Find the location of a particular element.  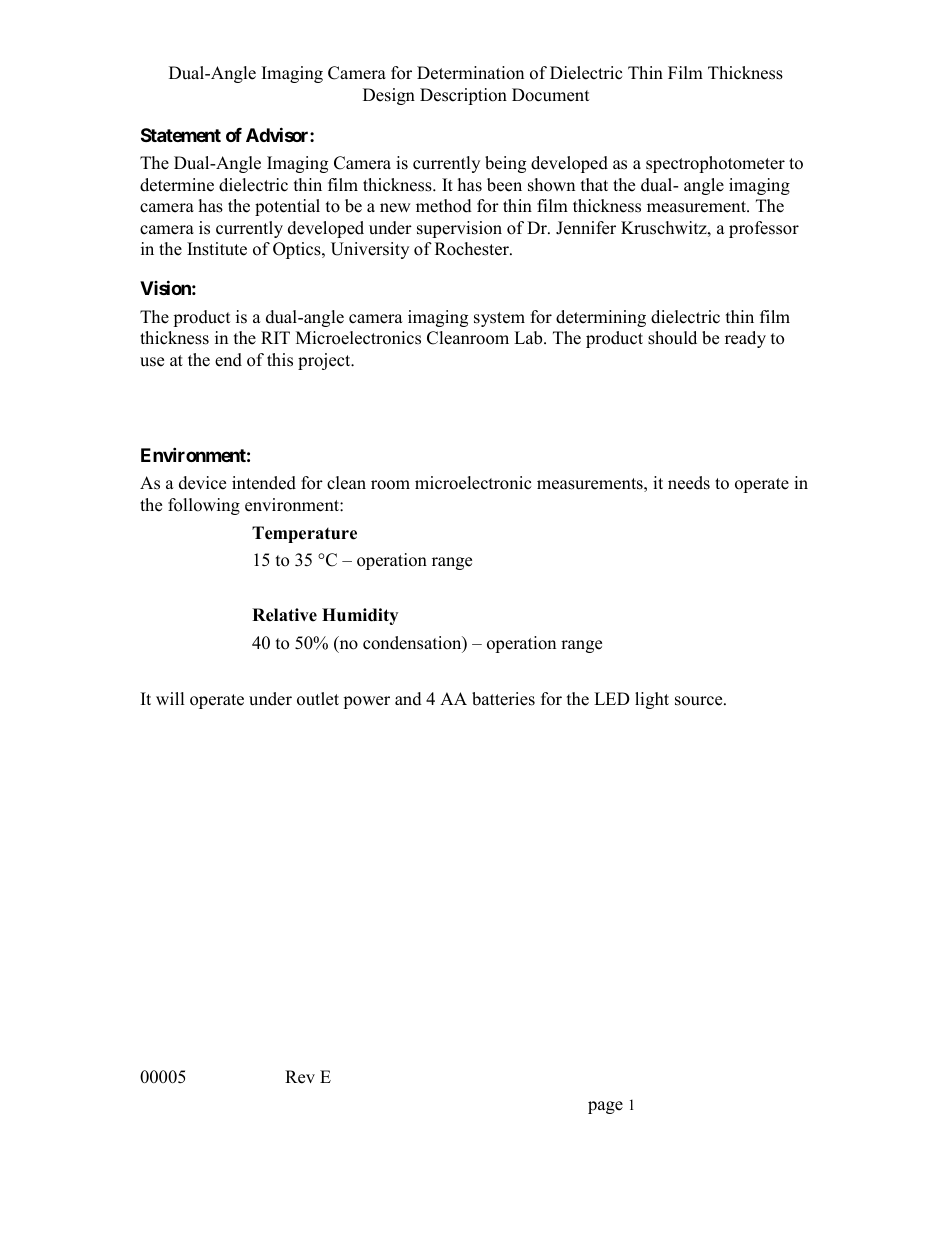

spectrophotometer is located at coordinates (715, 164).
